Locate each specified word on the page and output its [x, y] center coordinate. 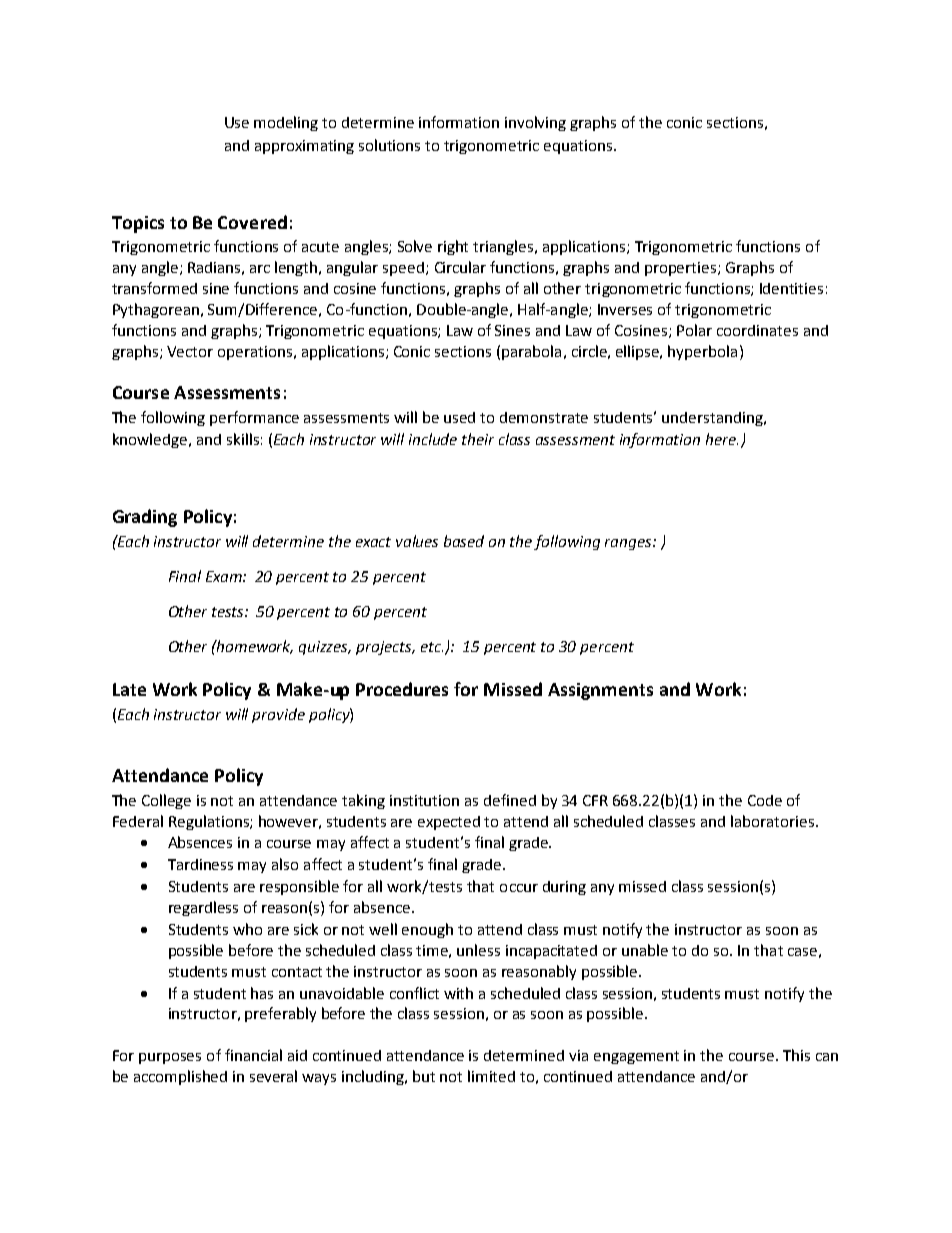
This [796, 1055]
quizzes [325, 648]
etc [432, 647]
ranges [629, 544]
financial [253, 1055]
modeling [286, 123]
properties [682, 269]
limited [491, 1076]
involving [535, 123]
